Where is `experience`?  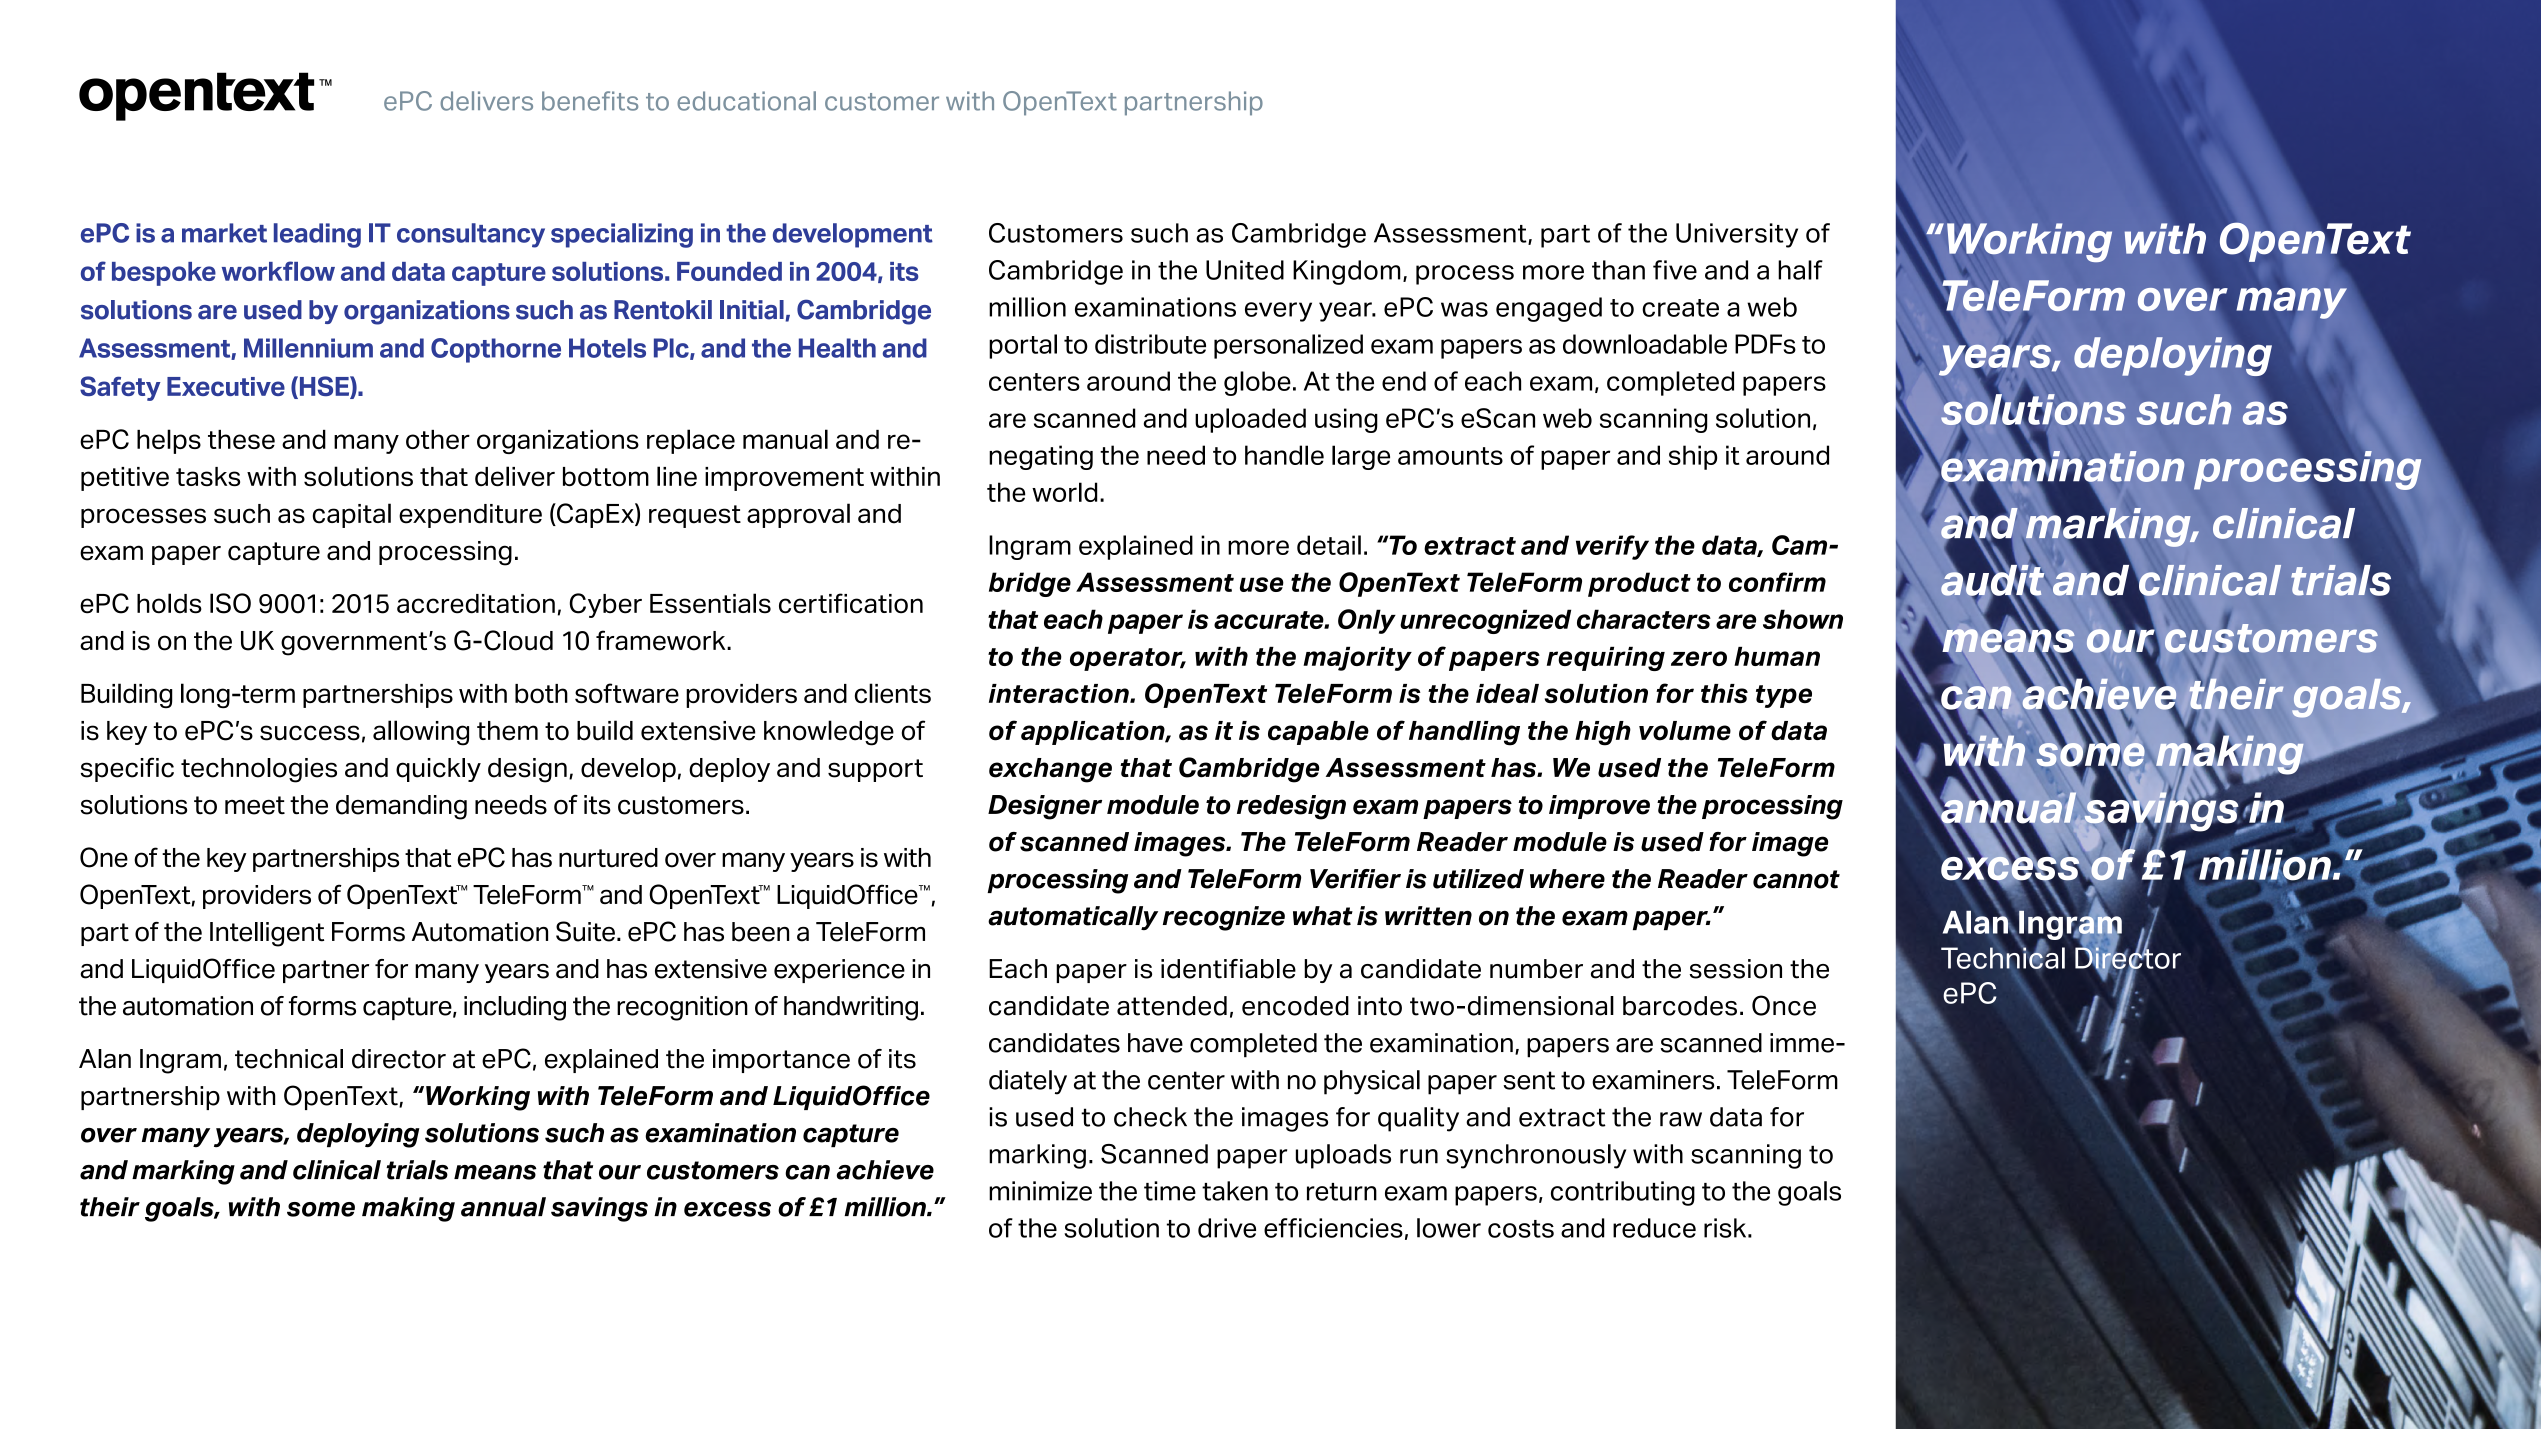
experience is located at coordinates (839, 971).
